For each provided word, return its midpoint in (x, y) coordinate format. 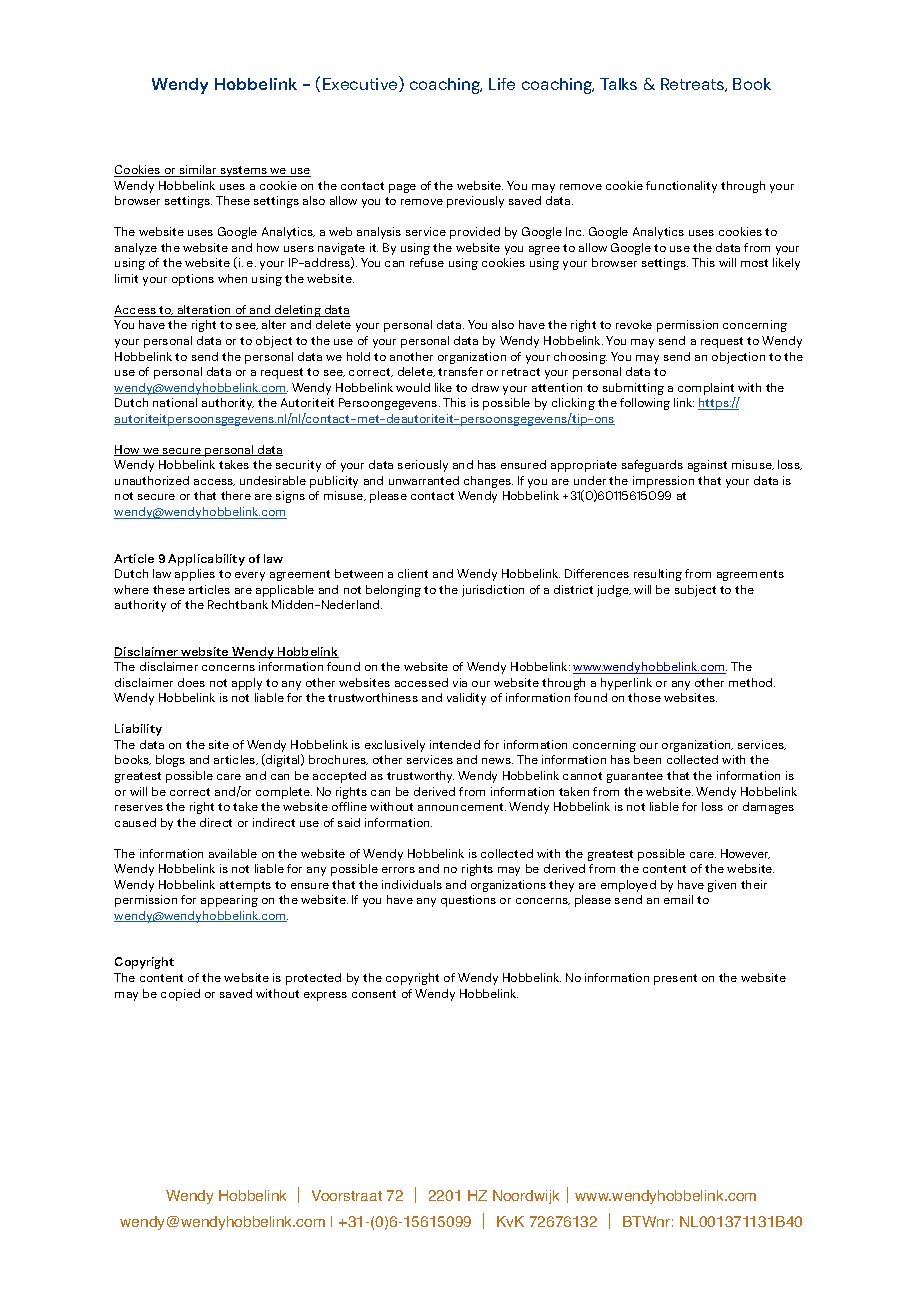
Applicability (206, 560)
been (647, 759)
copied (180, 995)
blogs (170, 761)
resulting (658, 575)
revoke (634, 324)
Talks (618, 84)
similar (198, 171)
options (193, 280)
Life (502, 84)
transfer (460, 371)
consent (374, 994)
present (675, 979)
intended (455, 744)
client (413, 573)
